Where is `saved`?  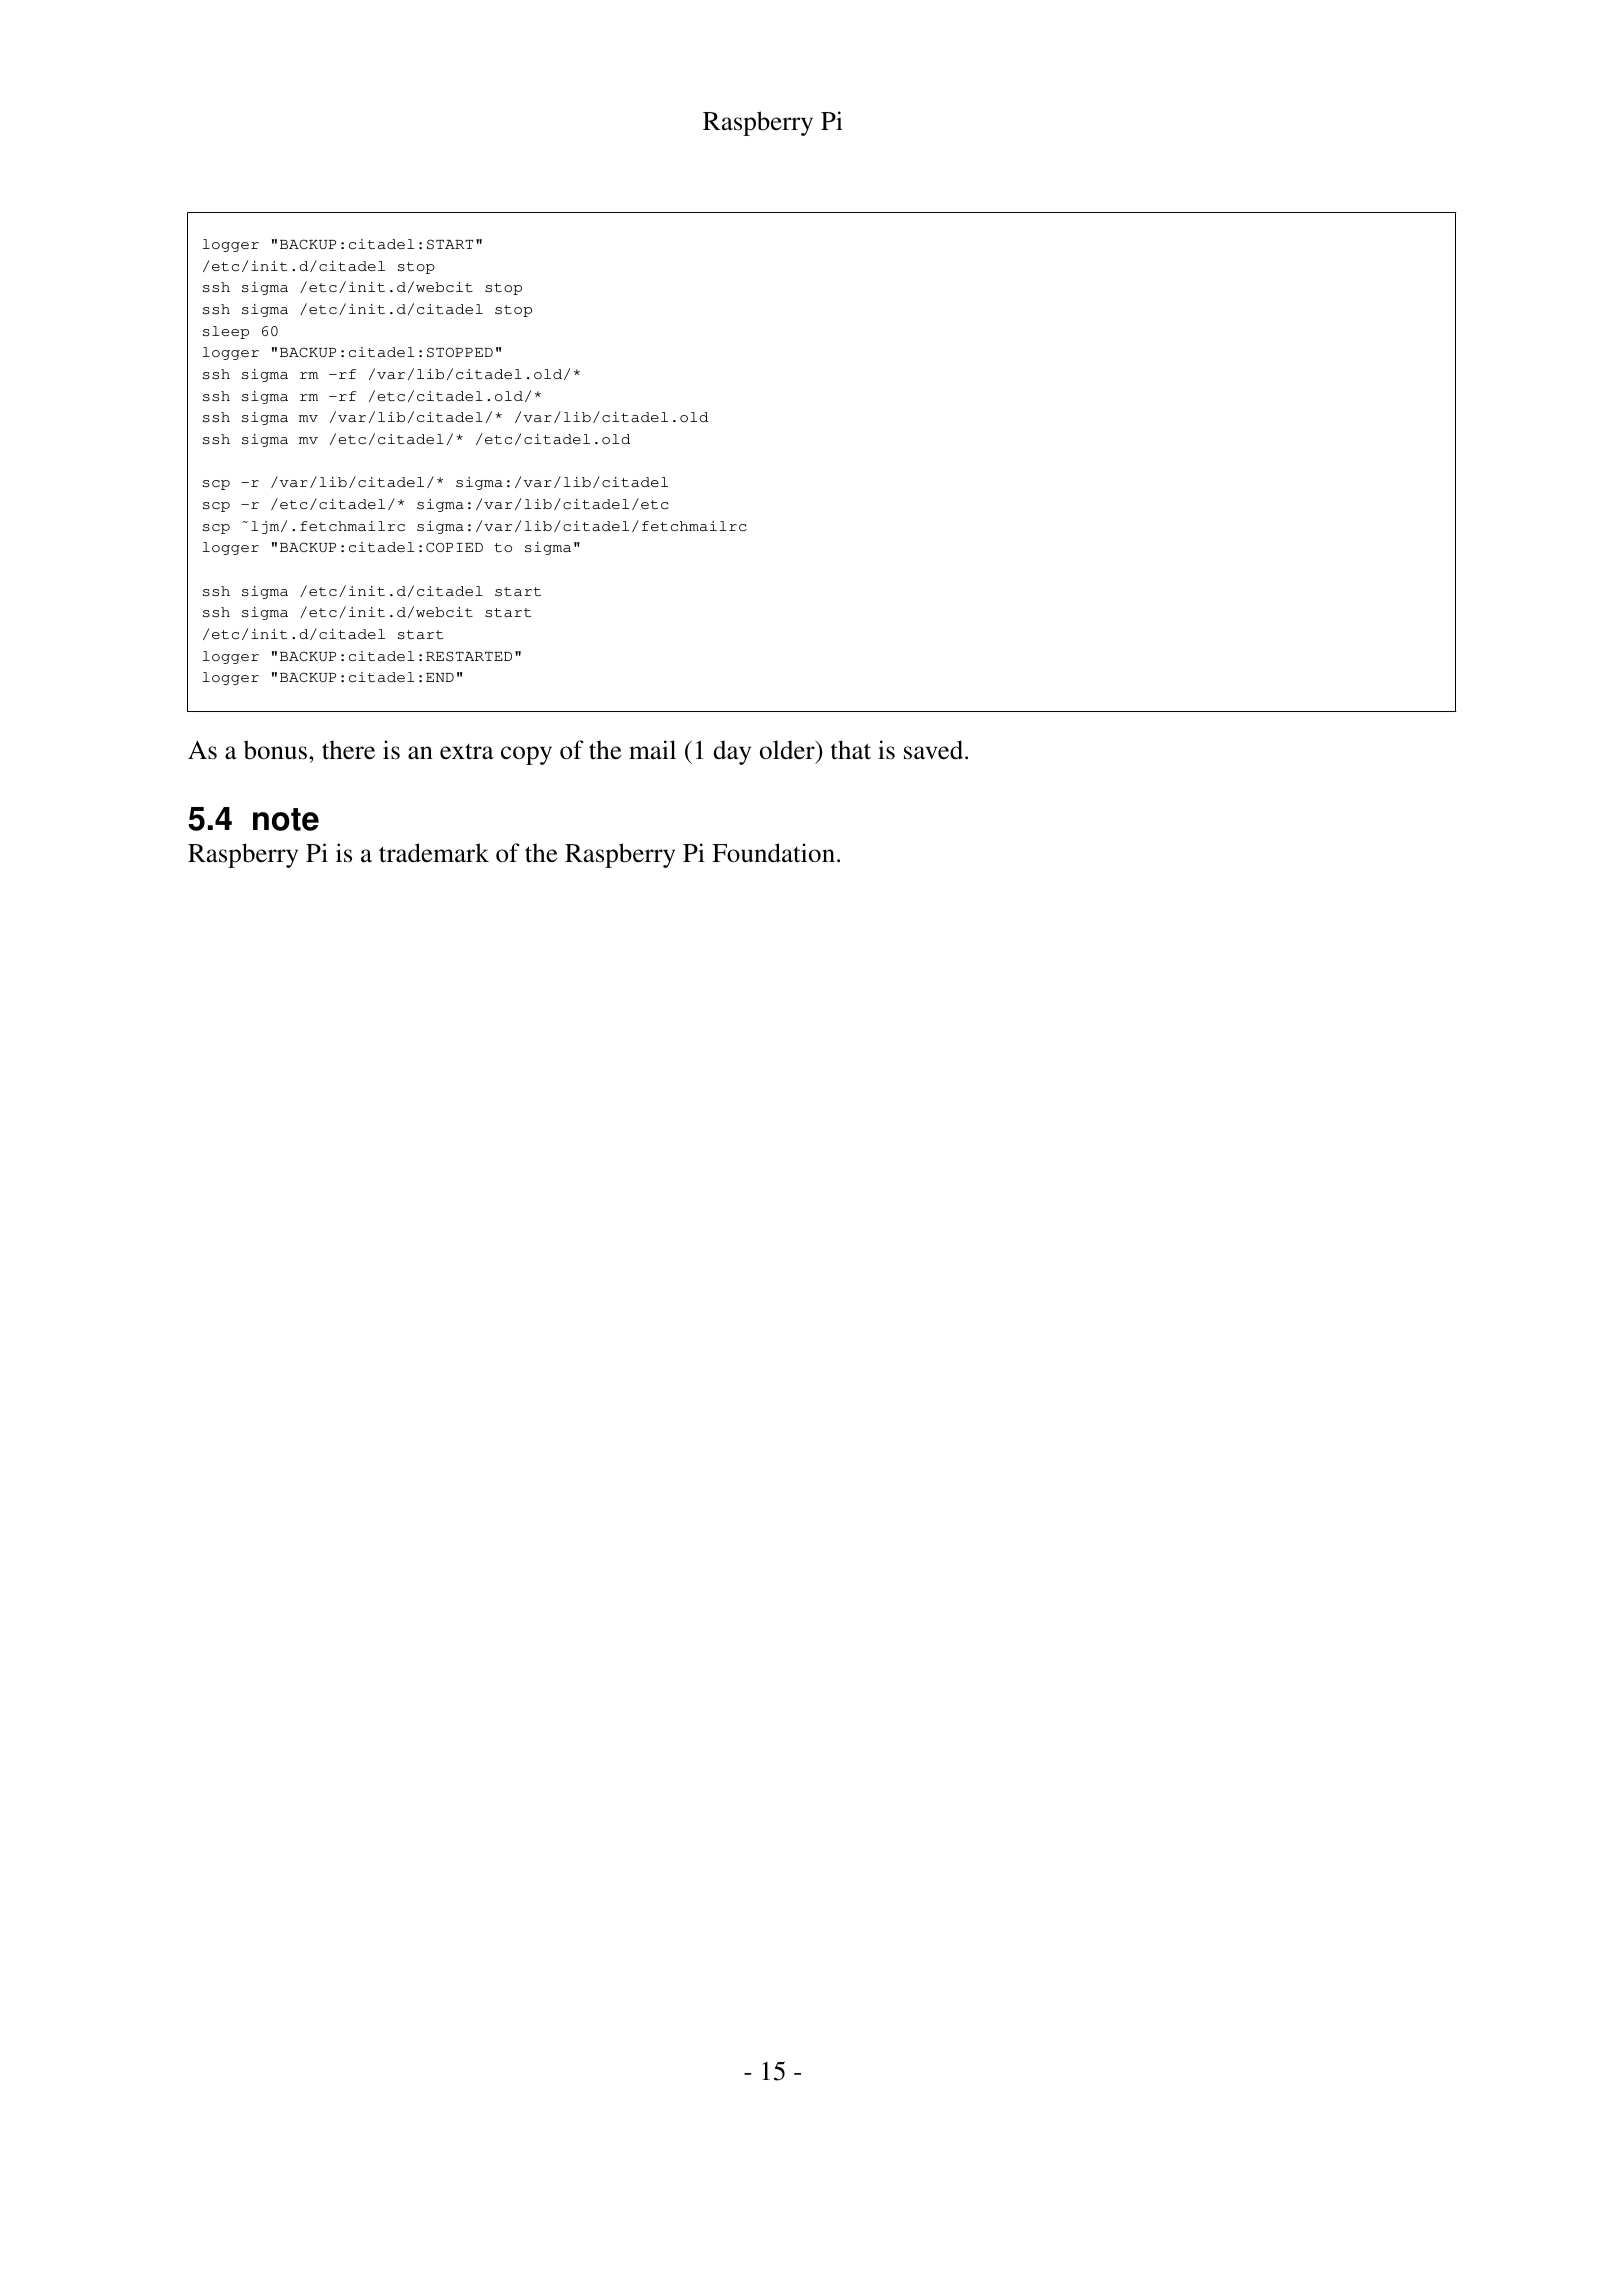
saved is located at coordinates (935, 750).
